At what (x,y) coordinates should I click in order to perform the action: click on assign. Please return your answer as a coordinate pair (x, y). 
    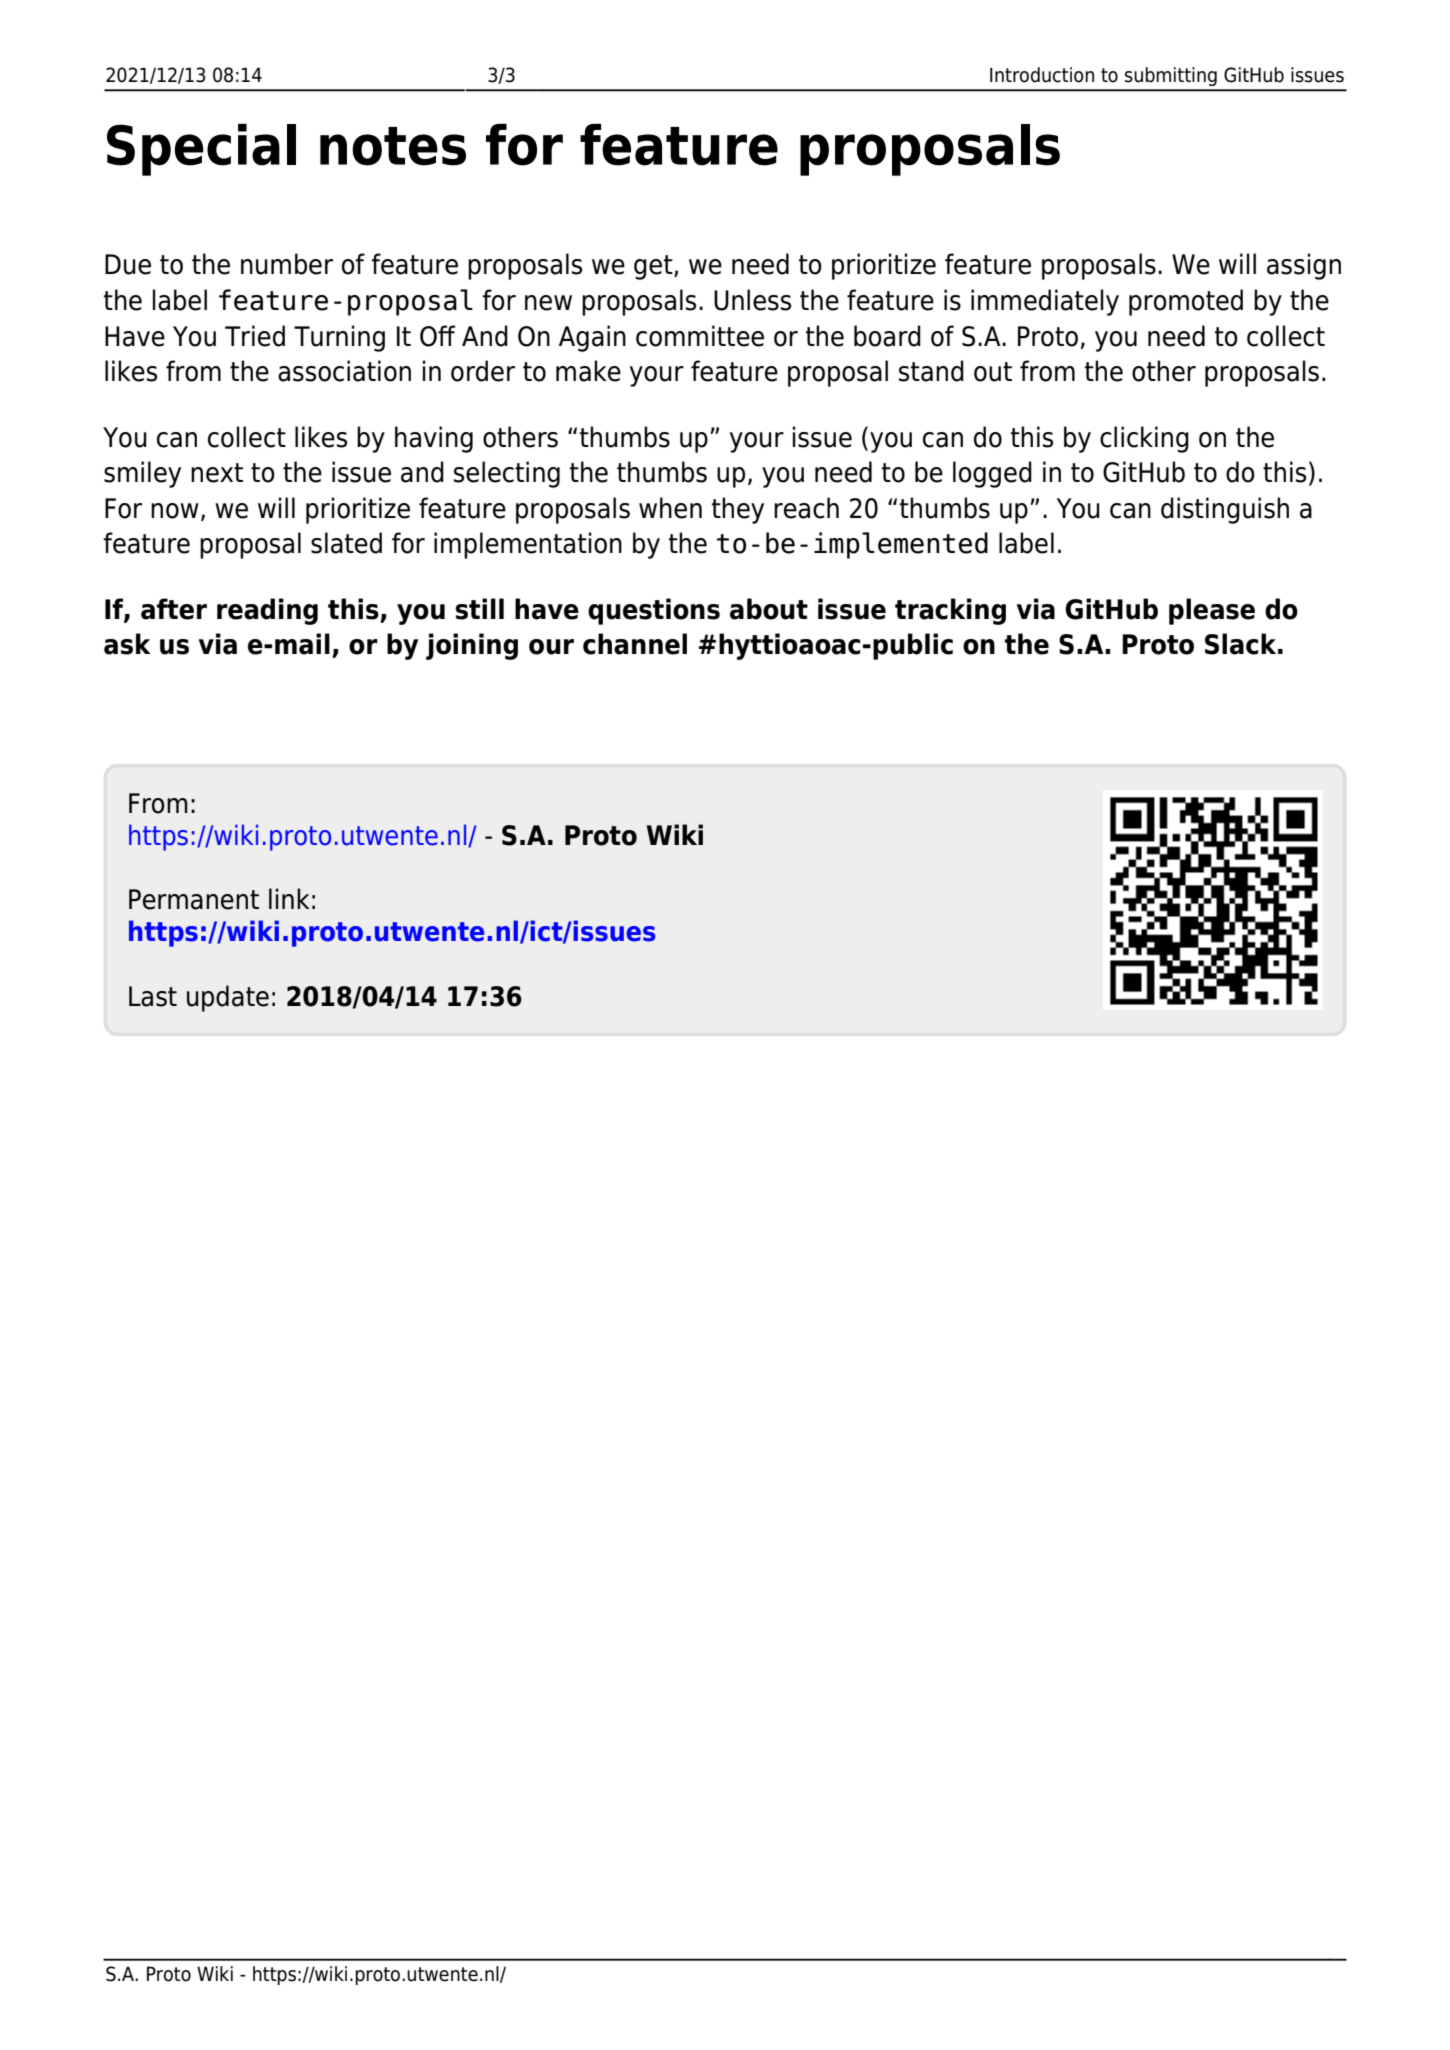
    Looking at the image, I should click on (1304, 266).
